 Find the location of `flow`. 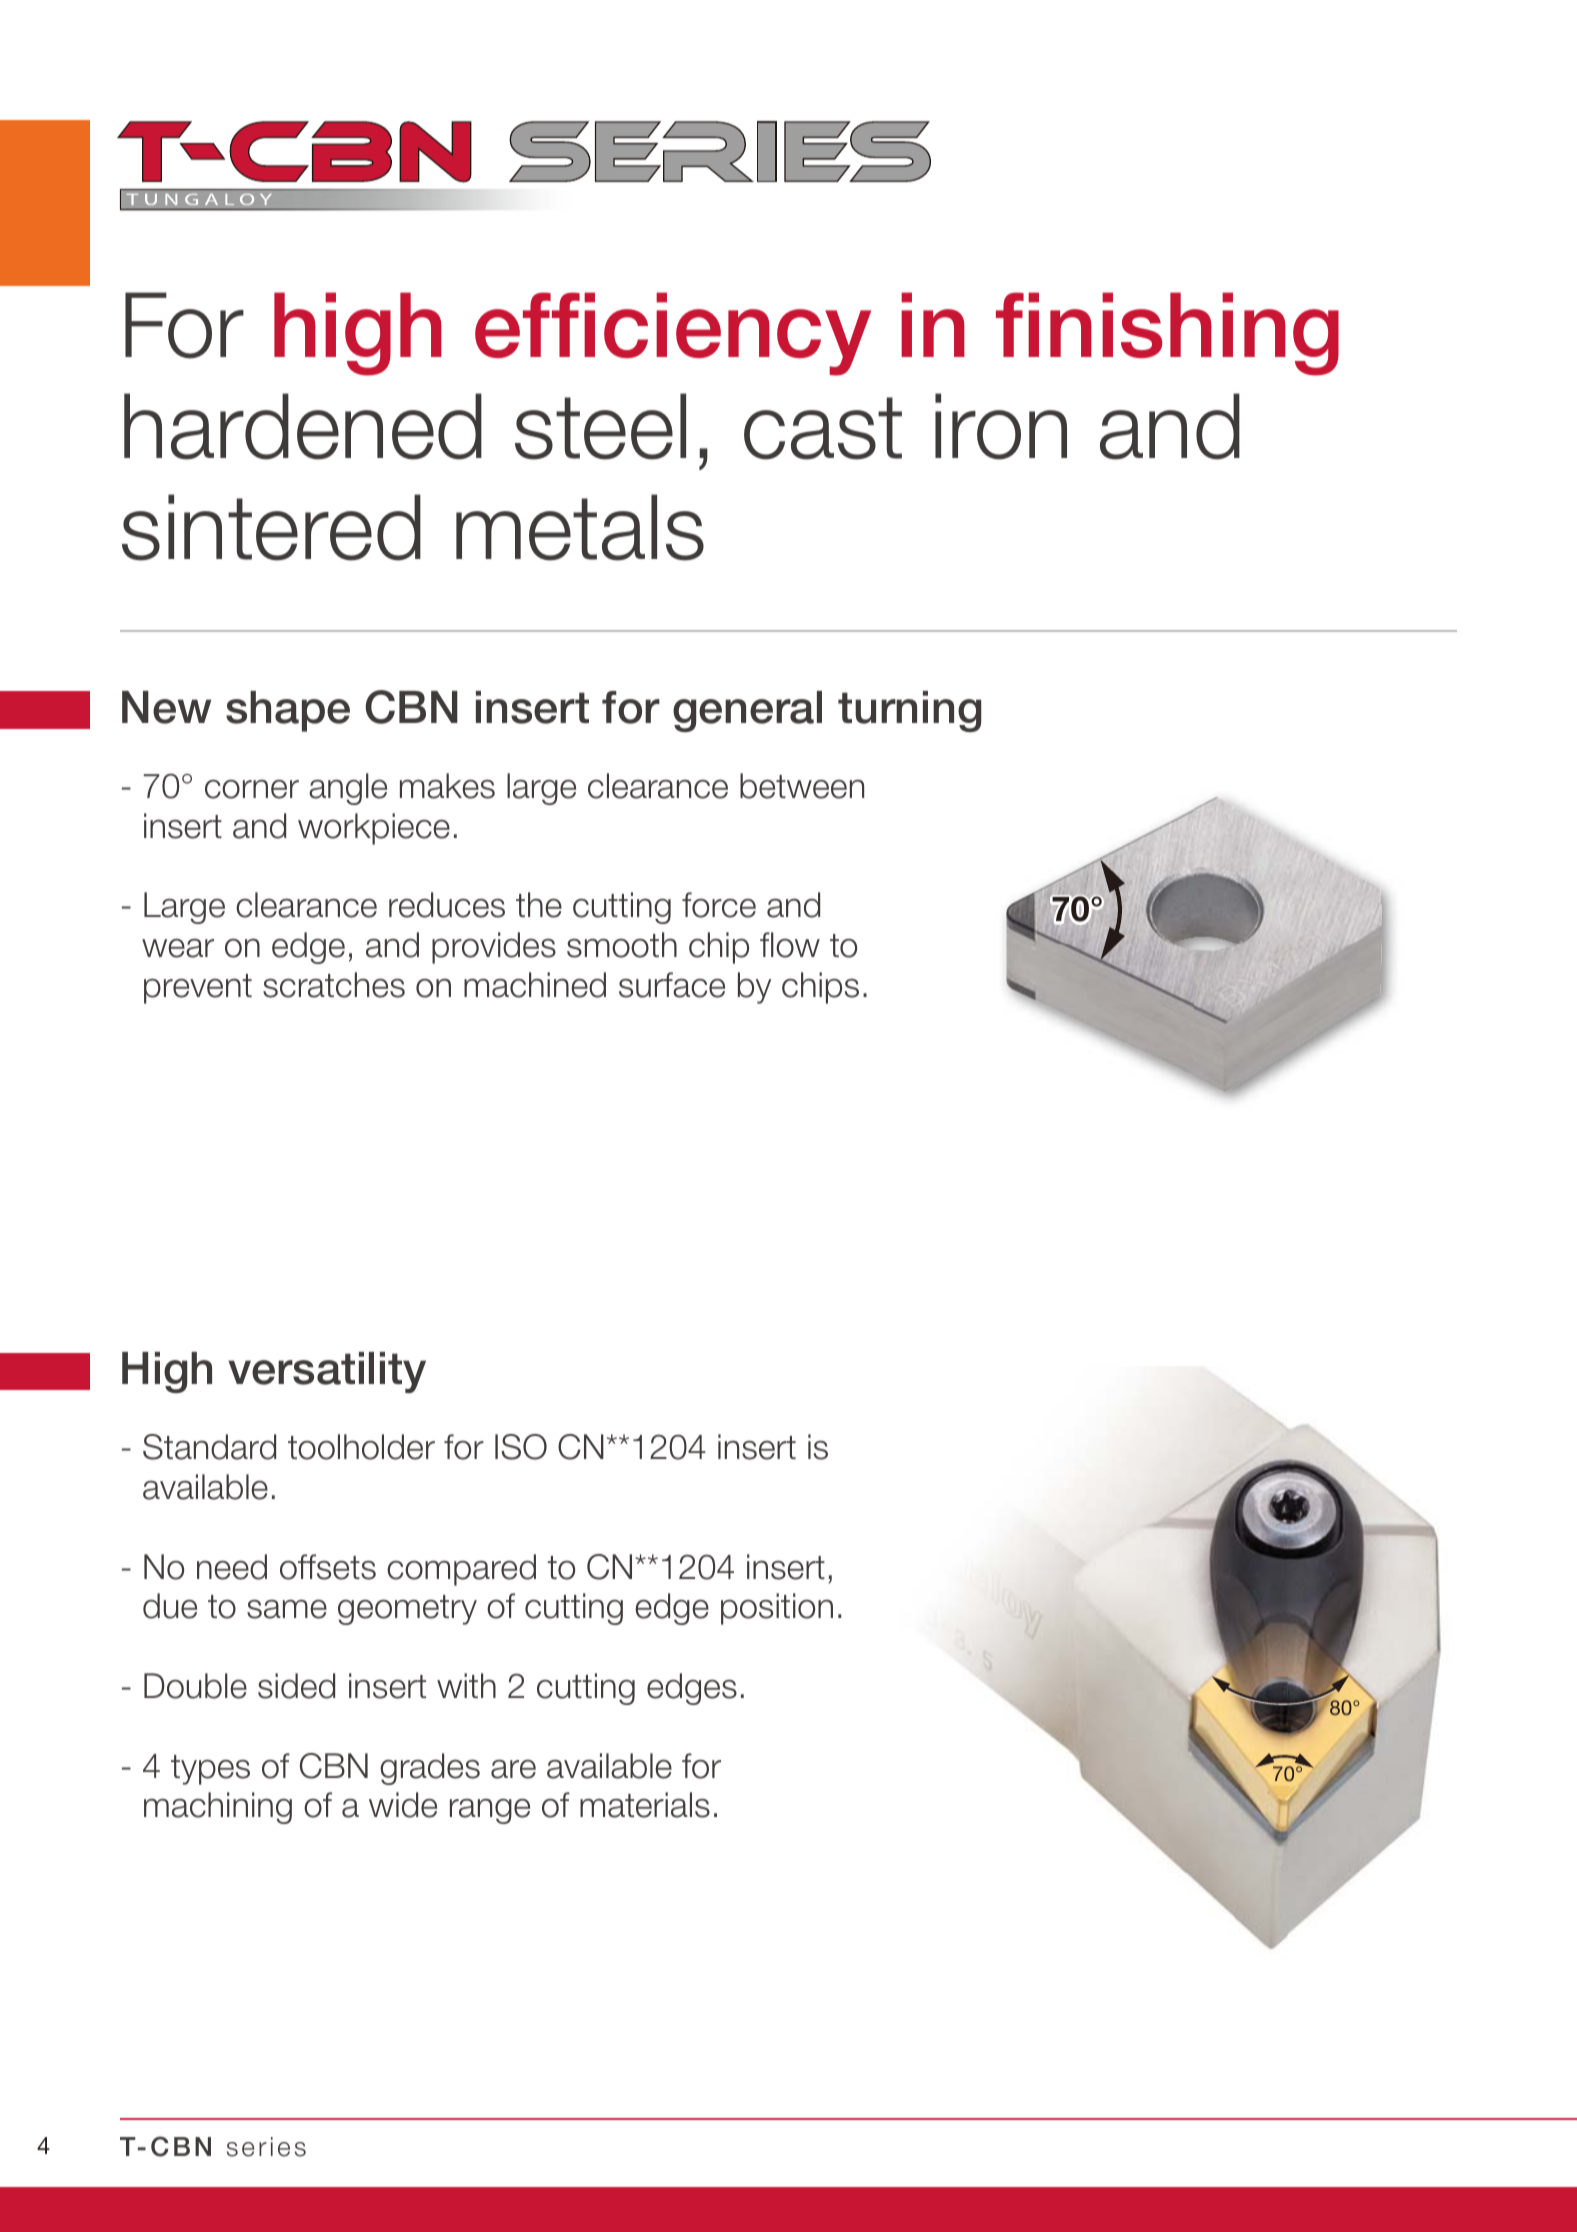

flow is located at coordinates (790, 945).
